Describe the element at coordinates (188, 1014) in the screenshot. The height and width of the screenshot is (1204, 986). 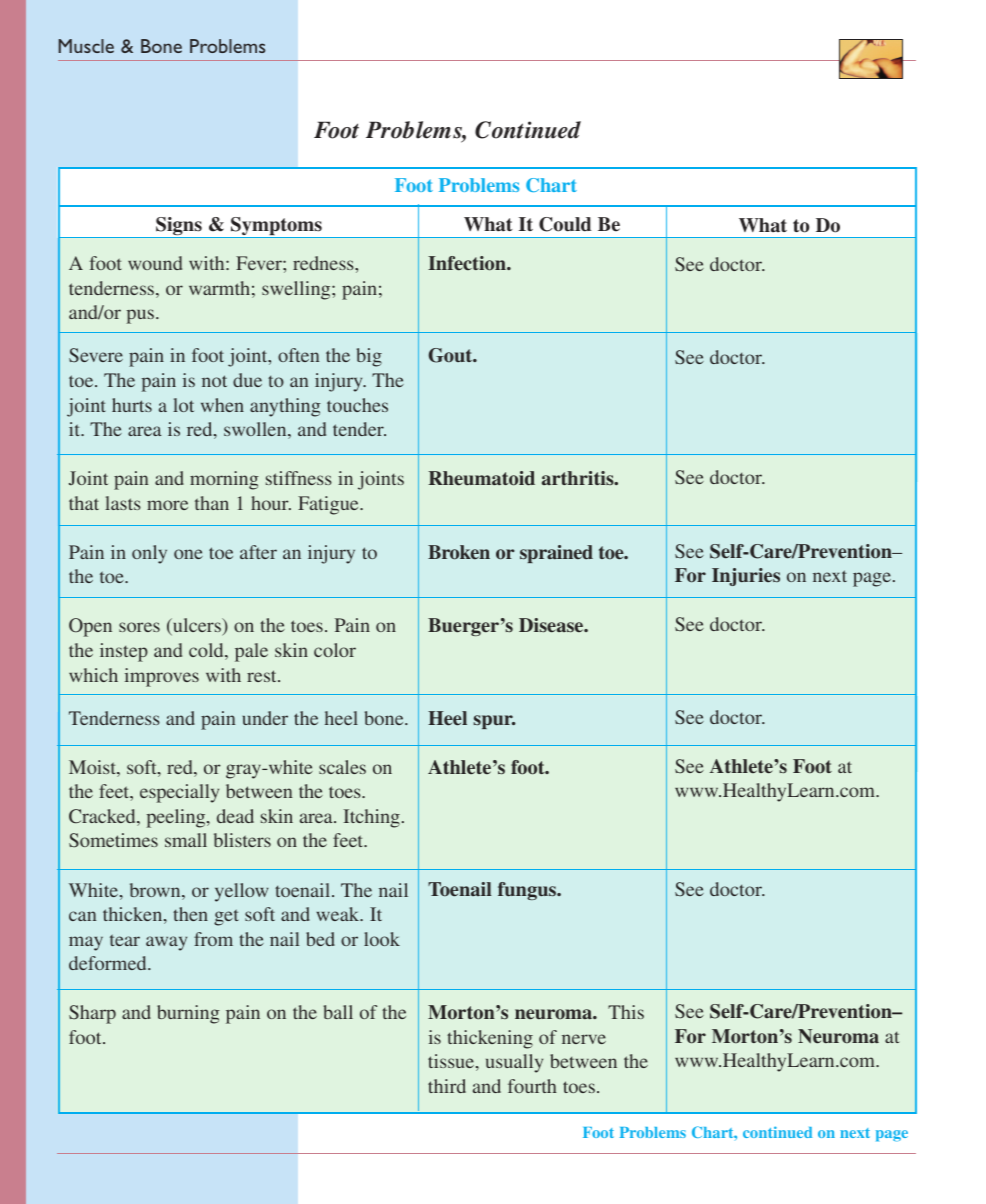
I see `burning` at that location.
